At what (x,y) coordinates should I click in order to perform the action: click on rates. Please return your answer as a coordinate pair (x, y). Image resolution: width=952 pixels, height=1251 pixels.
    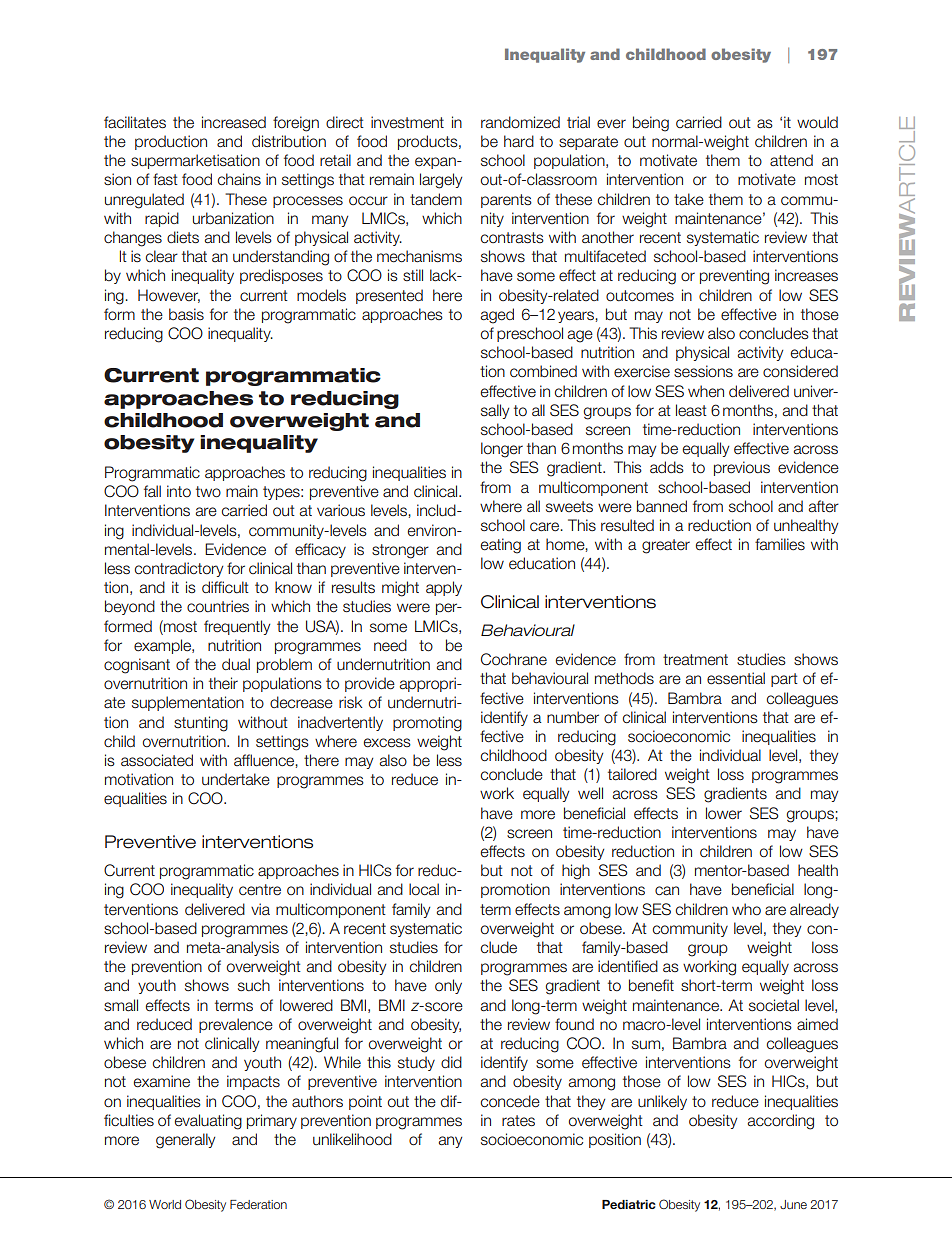
    Looking at the image, I should click on (518, 1121).
